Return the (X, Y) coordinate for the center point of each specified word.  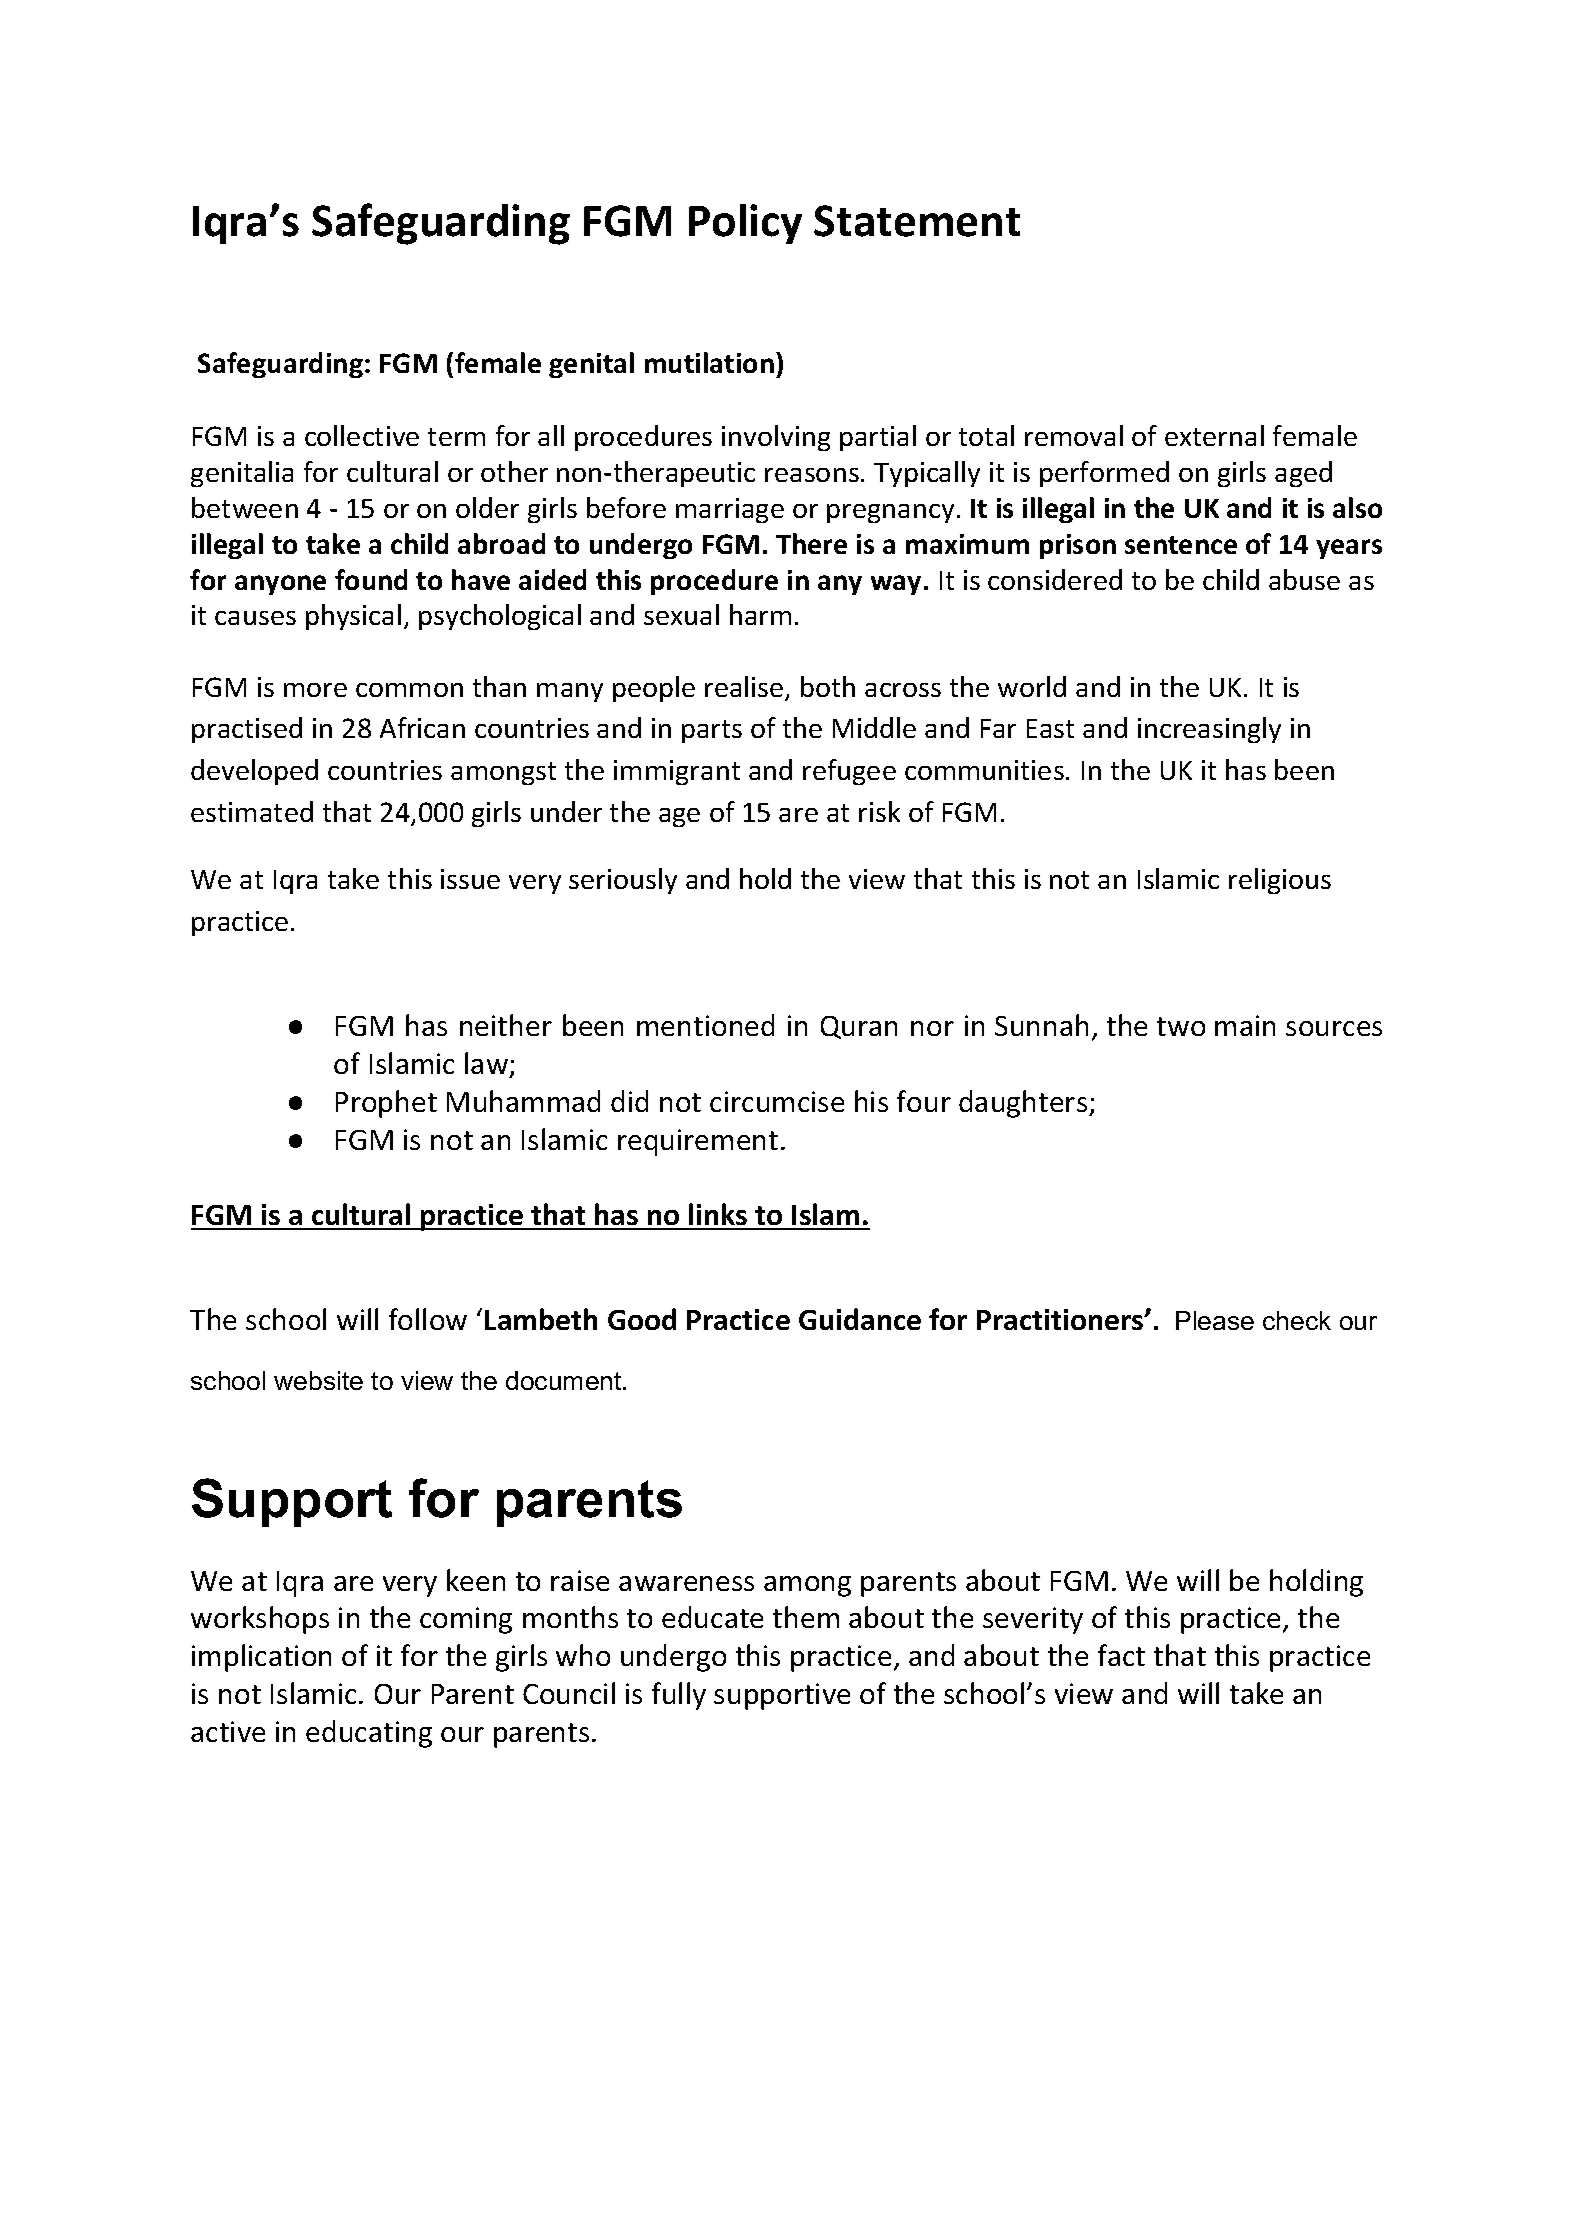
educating (369, 1734)
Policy (745, 224)
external (1214, 435)
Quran (859, 1027)
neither (506, 1025)
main (1245, 1025)
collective (362, 435)
